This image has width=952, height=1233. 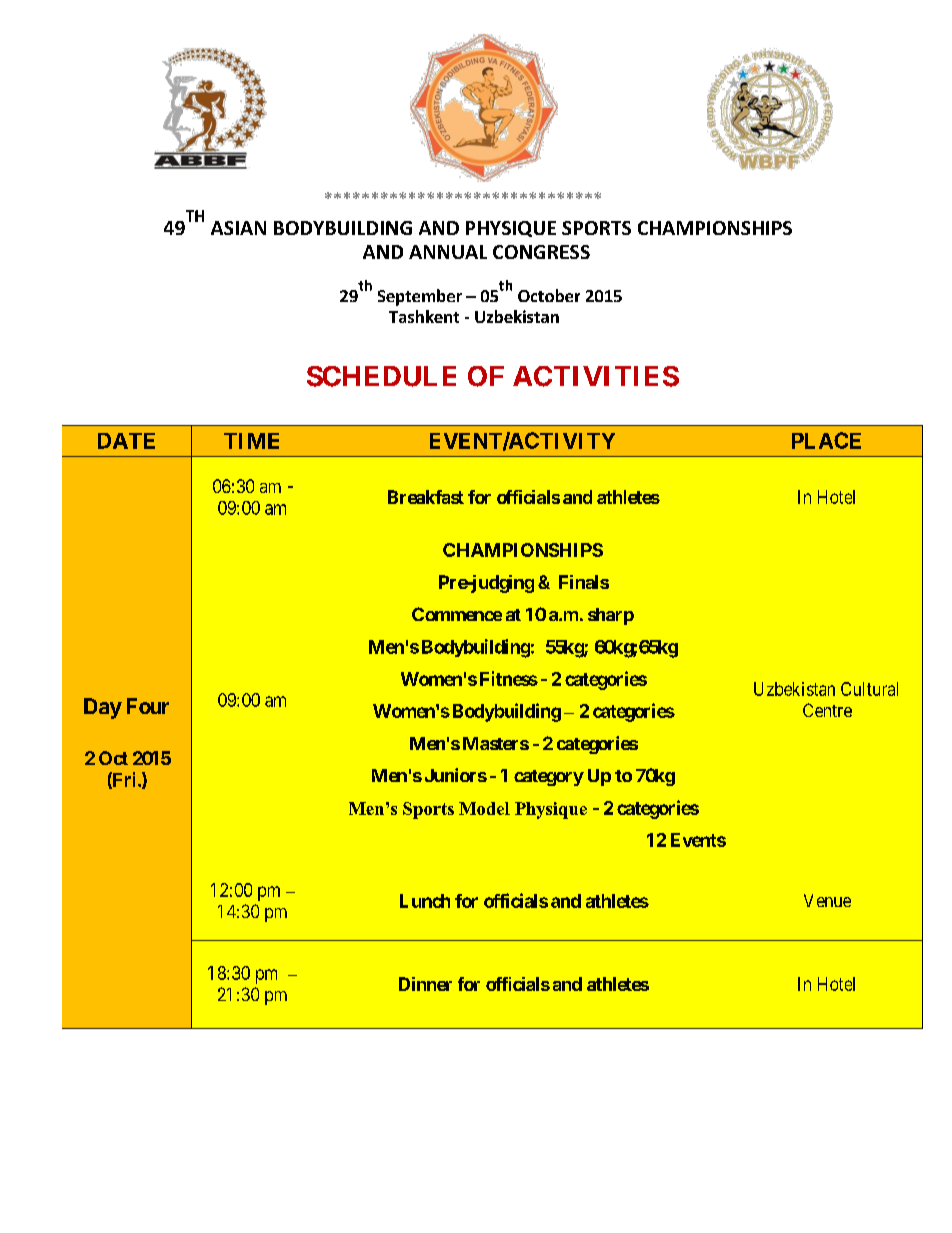 What do you see at coordinates (425, 984) in the image?
I see `Dinner` at bounding box center [425, 984].
